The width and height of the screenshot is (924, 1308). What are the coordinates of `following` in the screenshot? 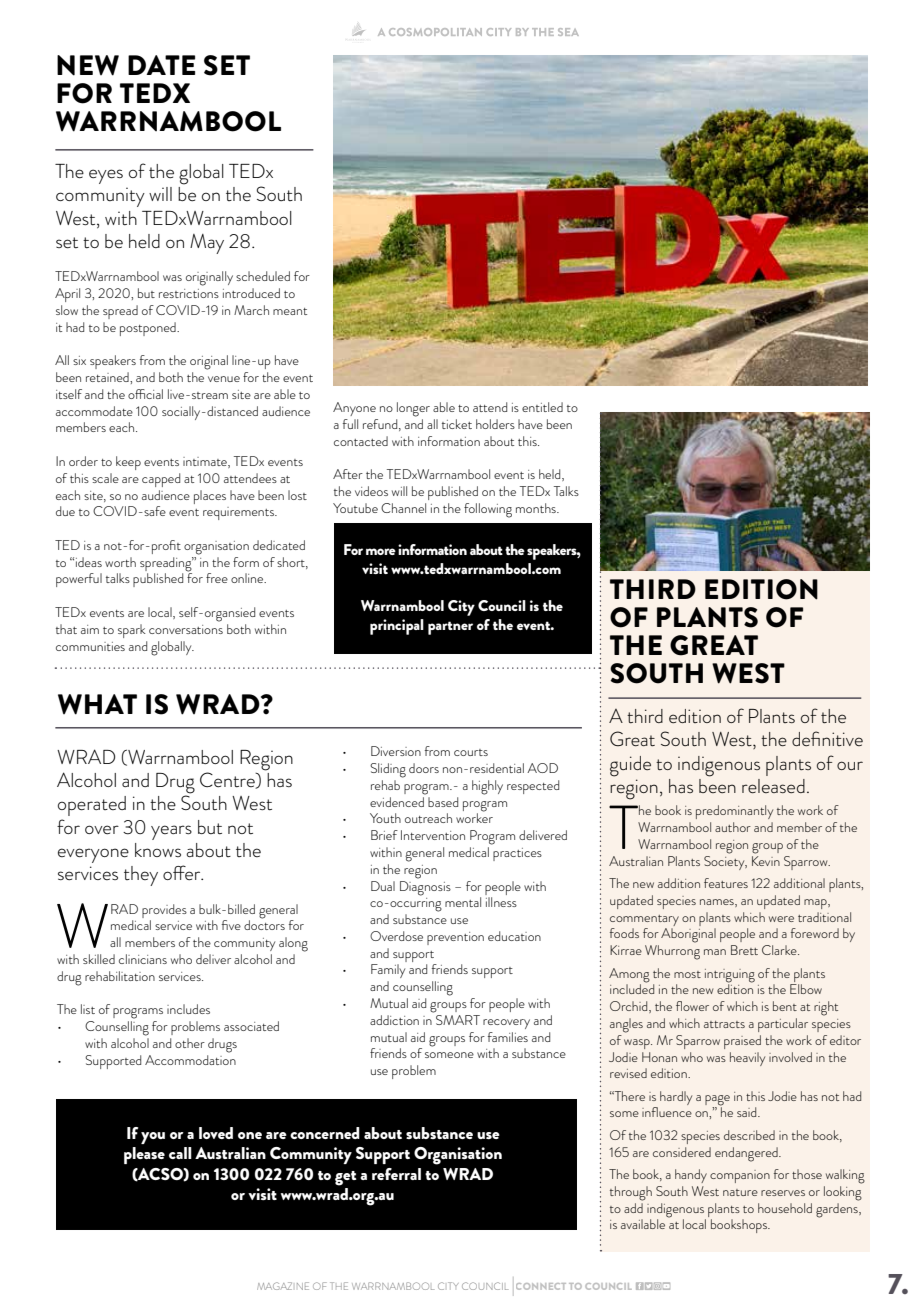 It's located at (488, 510).
